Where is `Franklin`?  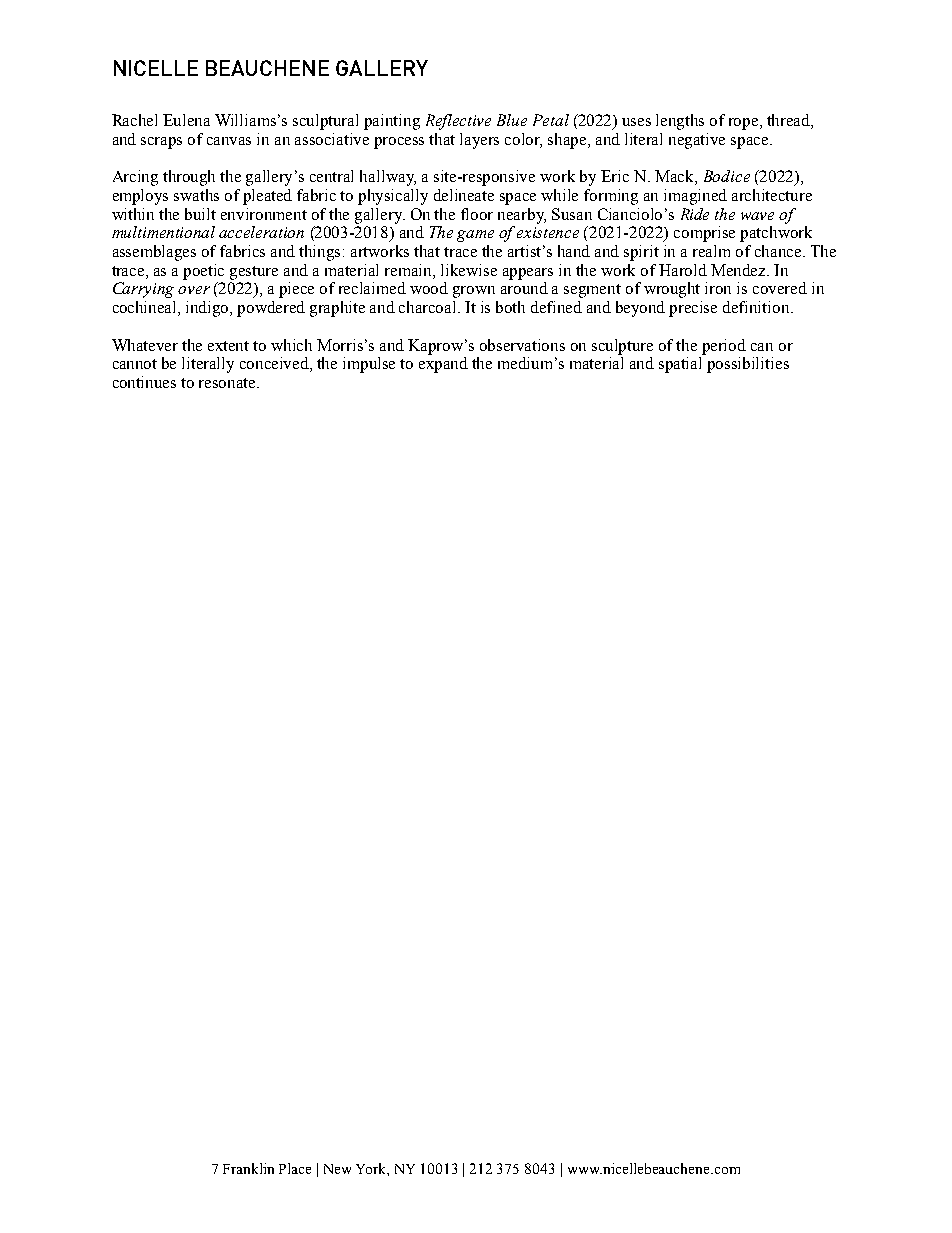 Franklin is located at coordinates (248, 1168).
